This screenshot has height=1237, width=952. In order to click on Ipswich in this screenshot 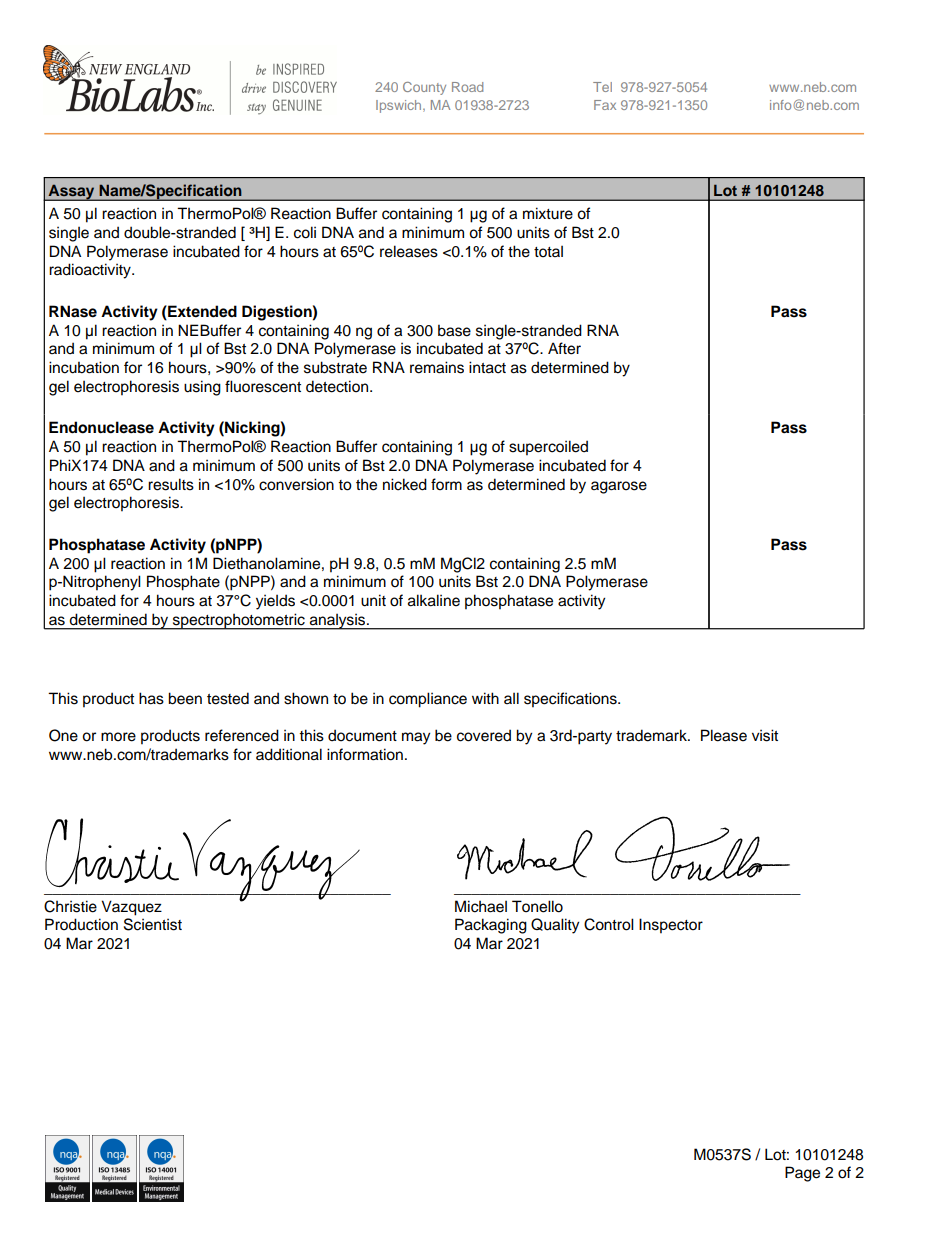, I will do `click(400, 106)`.
